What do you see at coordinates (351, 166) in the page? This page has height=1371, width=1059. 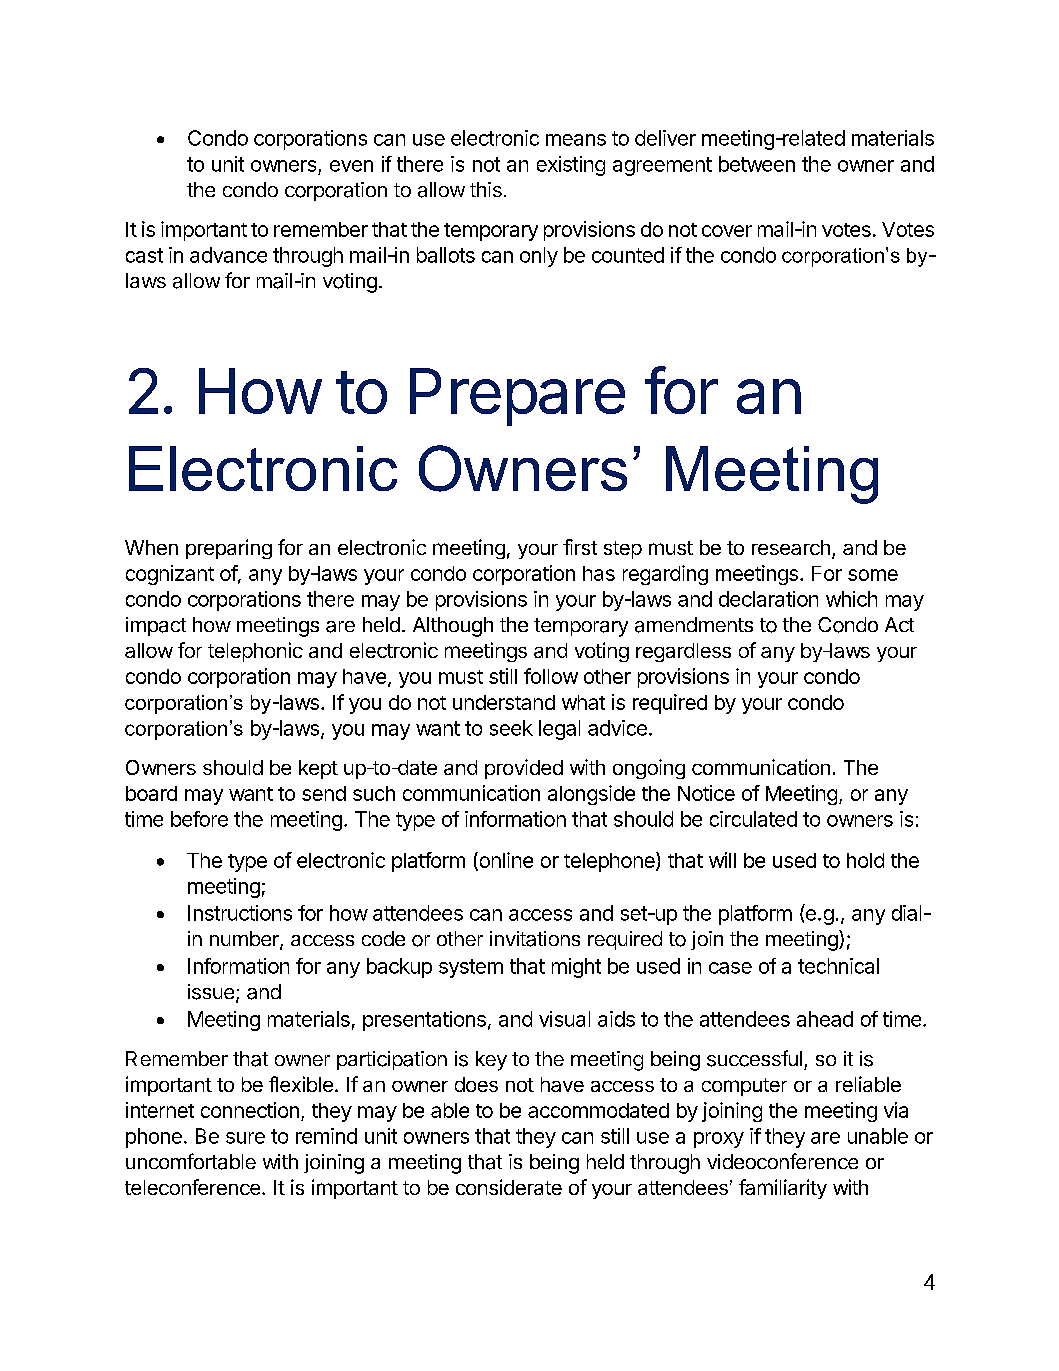 I see `even` at bounding box center [351, 166].
